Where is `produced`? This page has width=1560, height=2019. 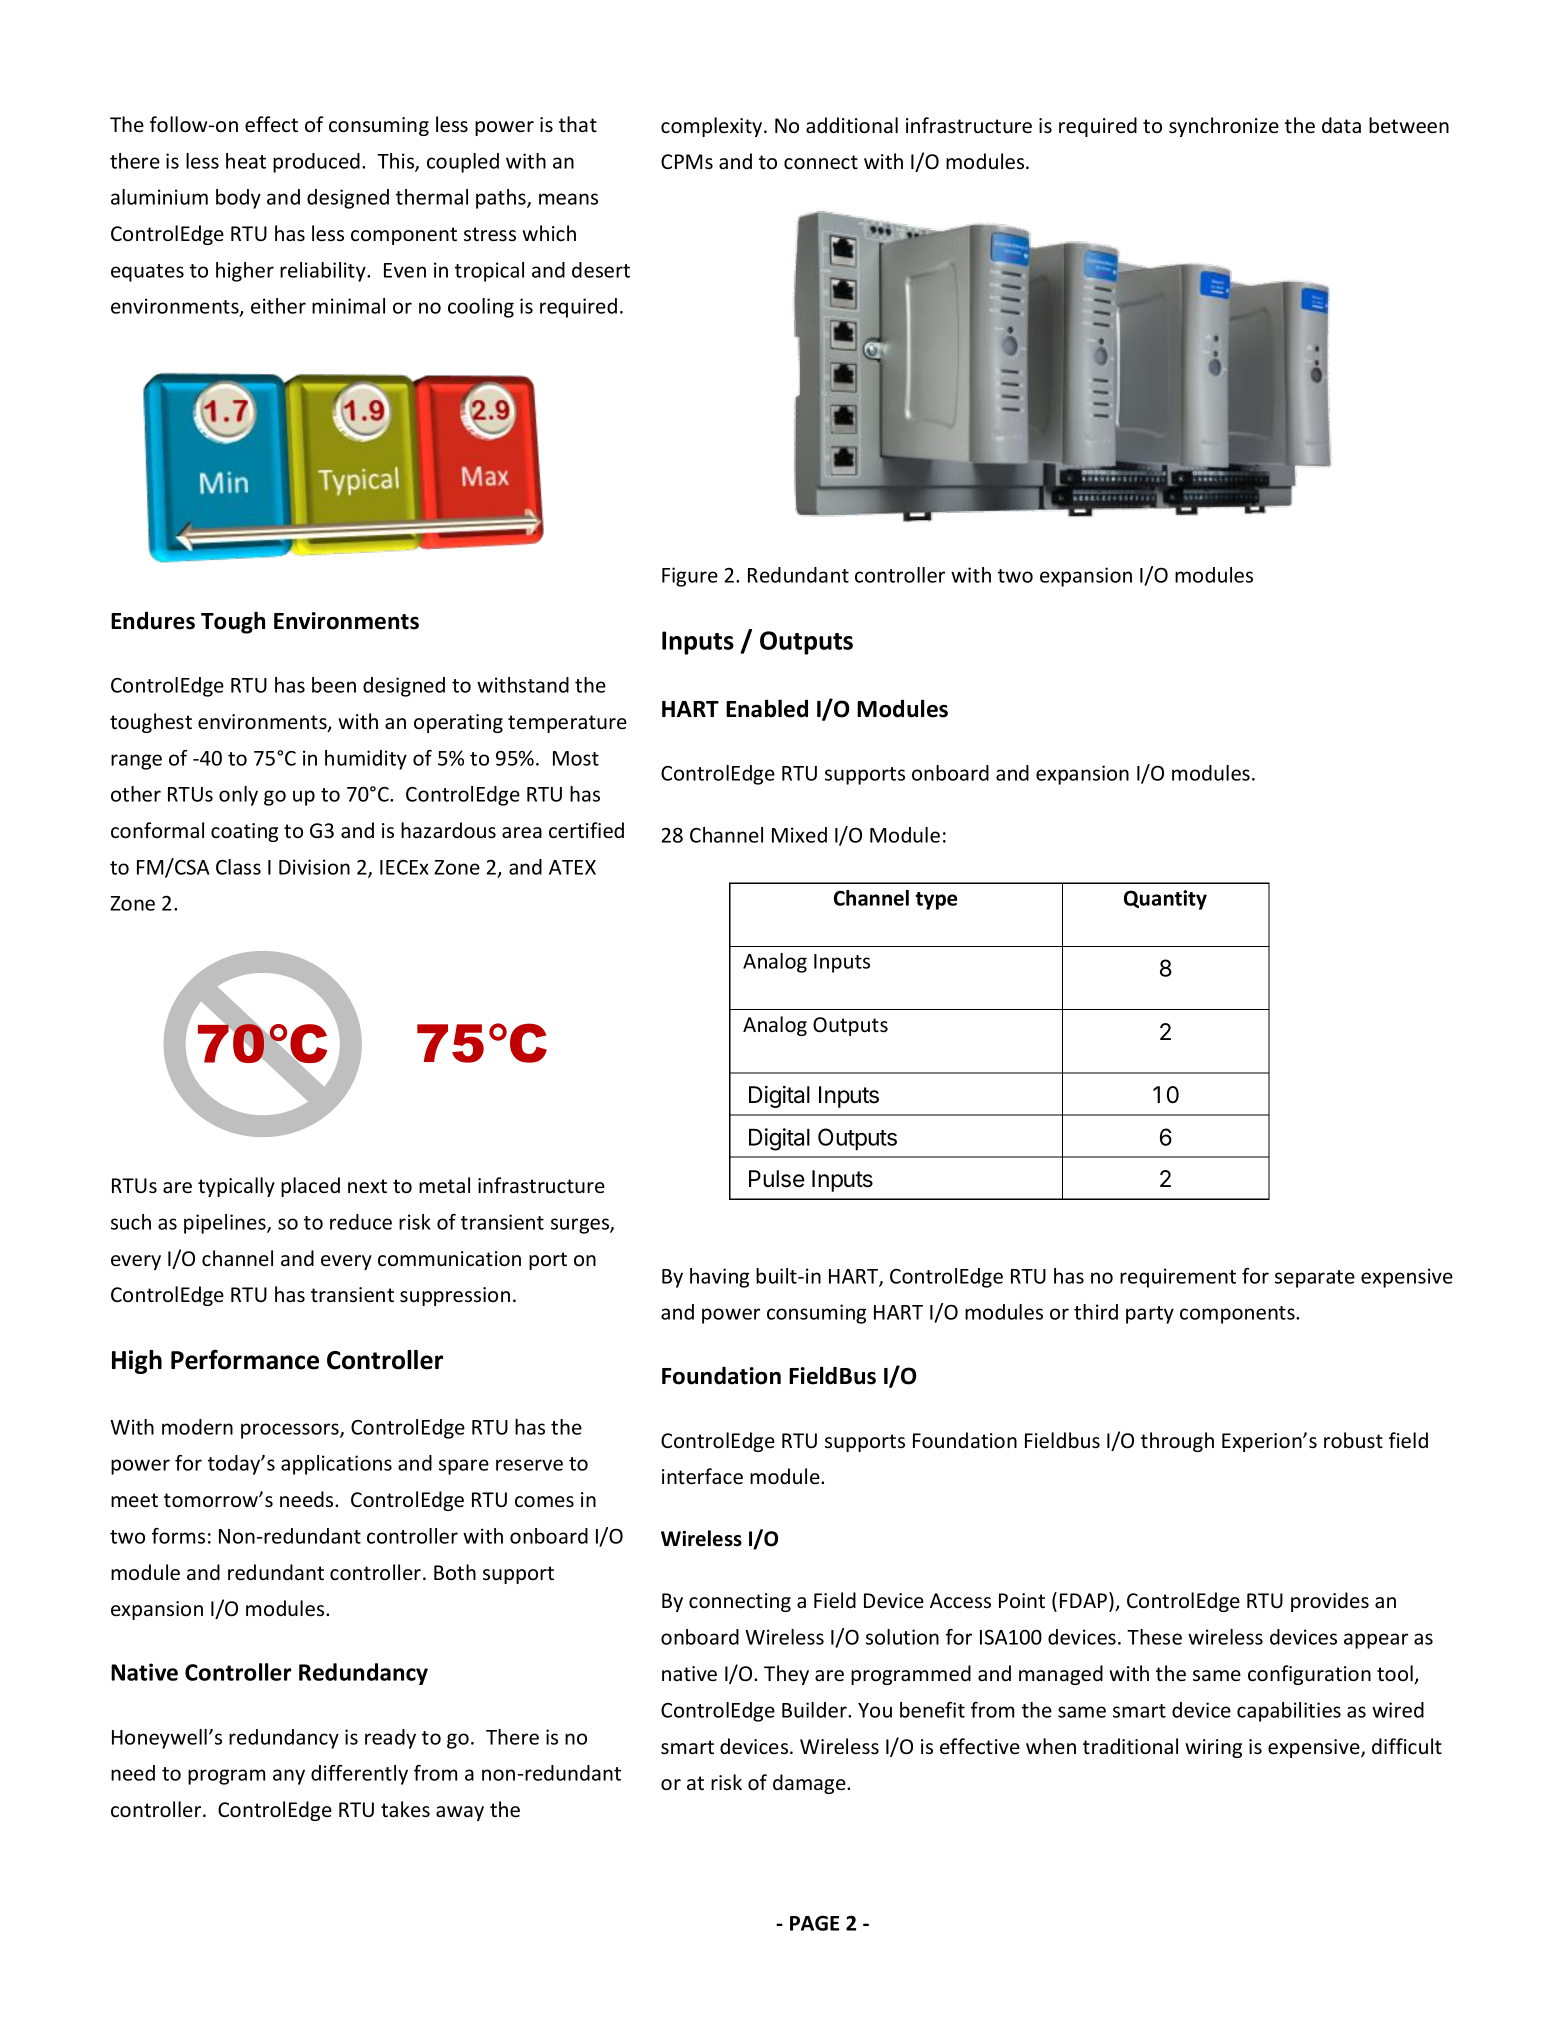 produced is located at coordinates (316, 163).
